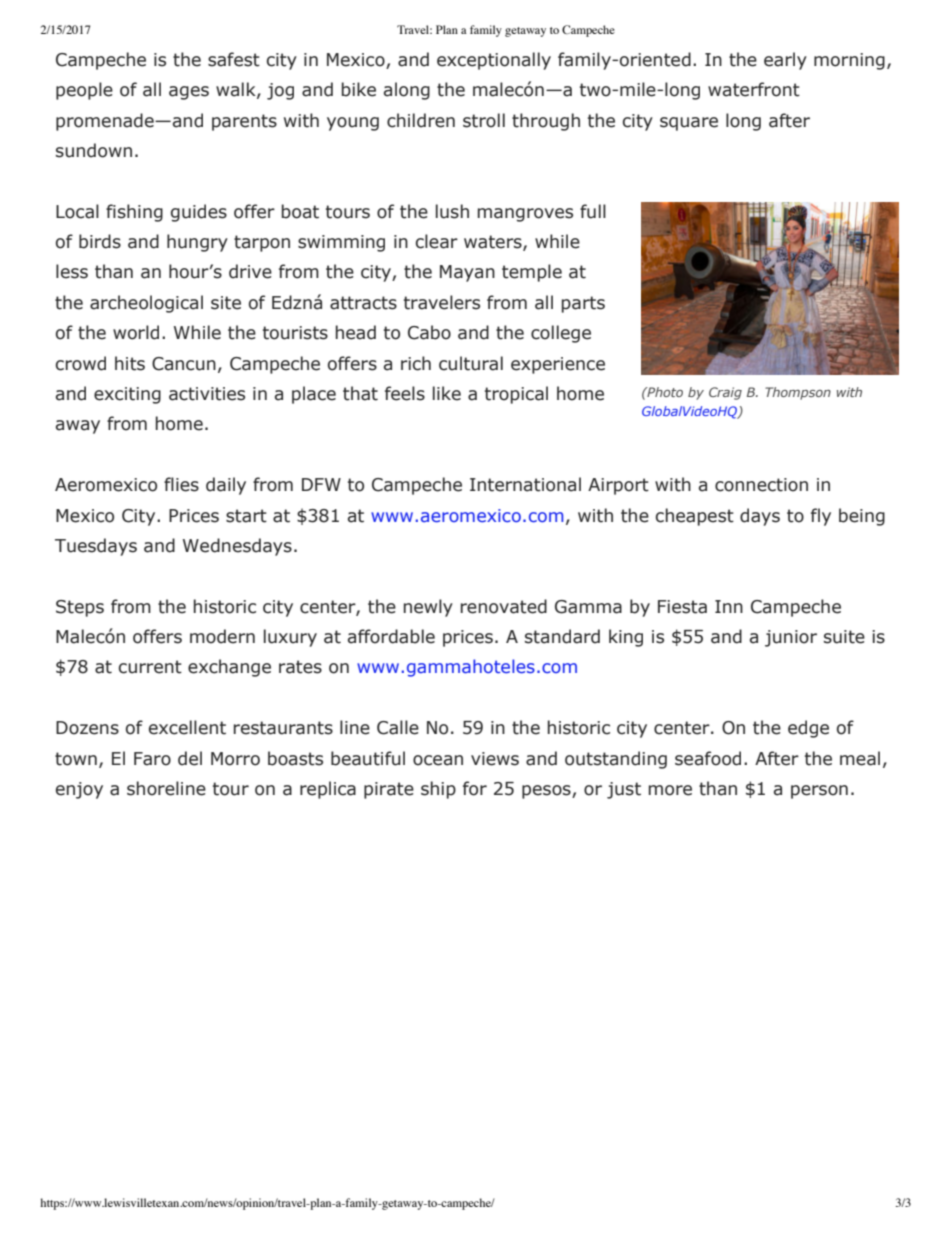  I want to click on waterfront, so click(754, 89).
